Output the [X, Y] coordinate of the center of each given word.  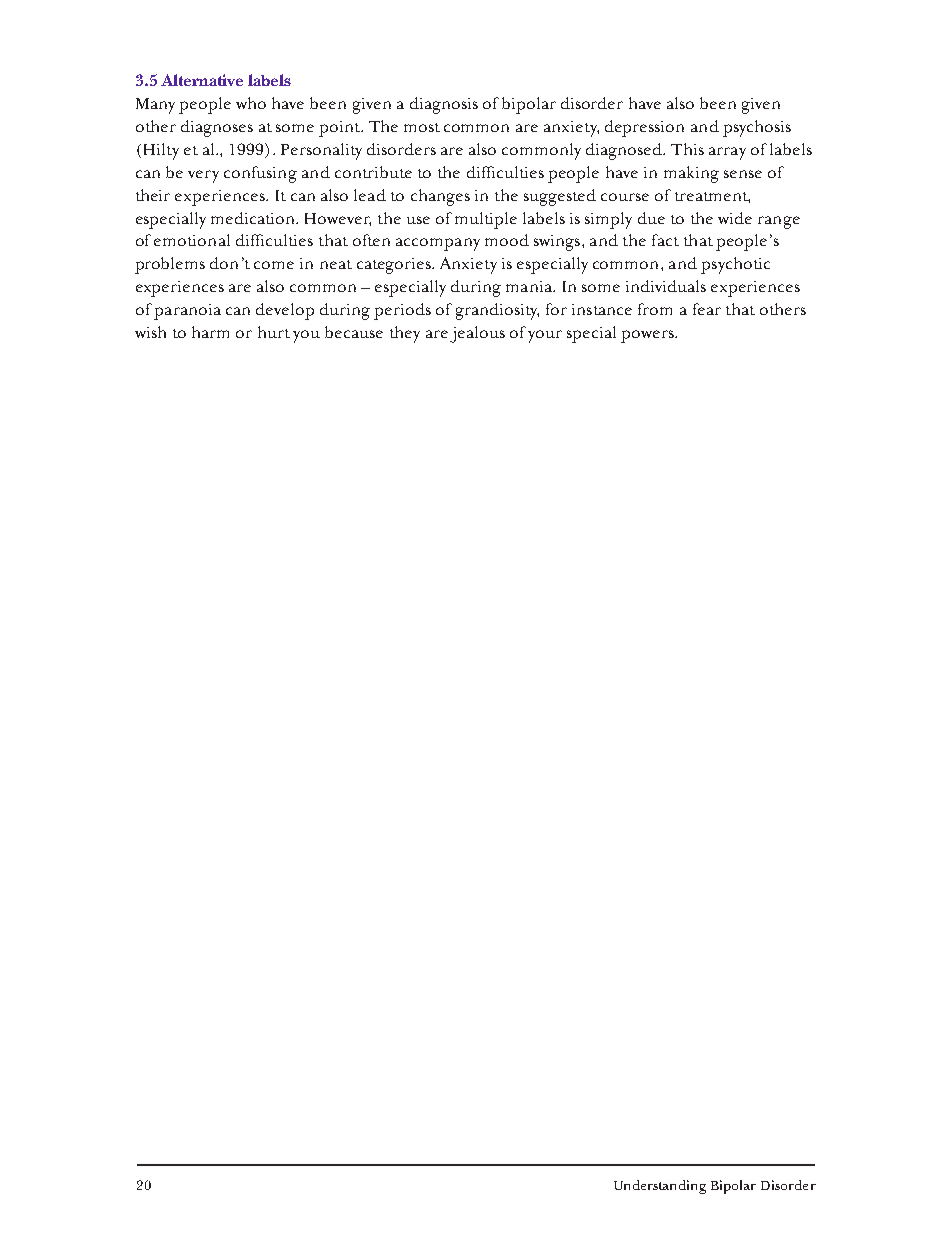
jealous [477, 334]
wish [150, 332]
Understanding [660, 1187]
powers [648, 336]
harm [210, 332]
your [545, 336]
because [354, 332]
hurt [274, 332]
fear [707, 309]
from [655, 309]
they [405, 334]
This [687, 149]
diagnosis [444, 105]
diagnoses [217, 128]
